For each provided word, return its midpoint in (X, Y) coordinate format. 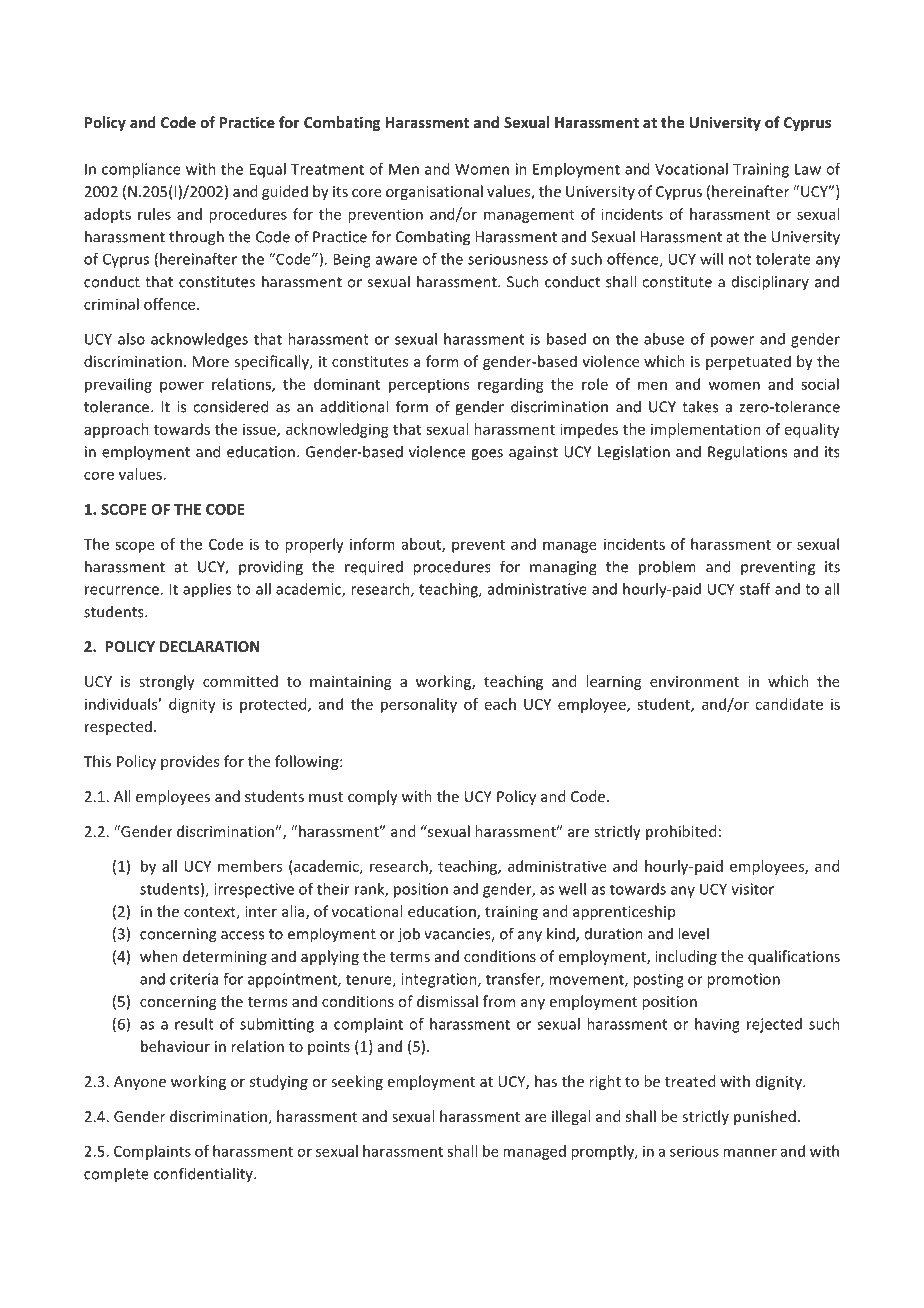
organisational (434, 192)
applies (207, 590)
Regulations (747, 453)
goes (487, 455)
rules (154, 214)
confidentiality (204, 1174)
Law (808, 169)
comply (373, 797)
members (250, 866)
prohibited (681, 832)
